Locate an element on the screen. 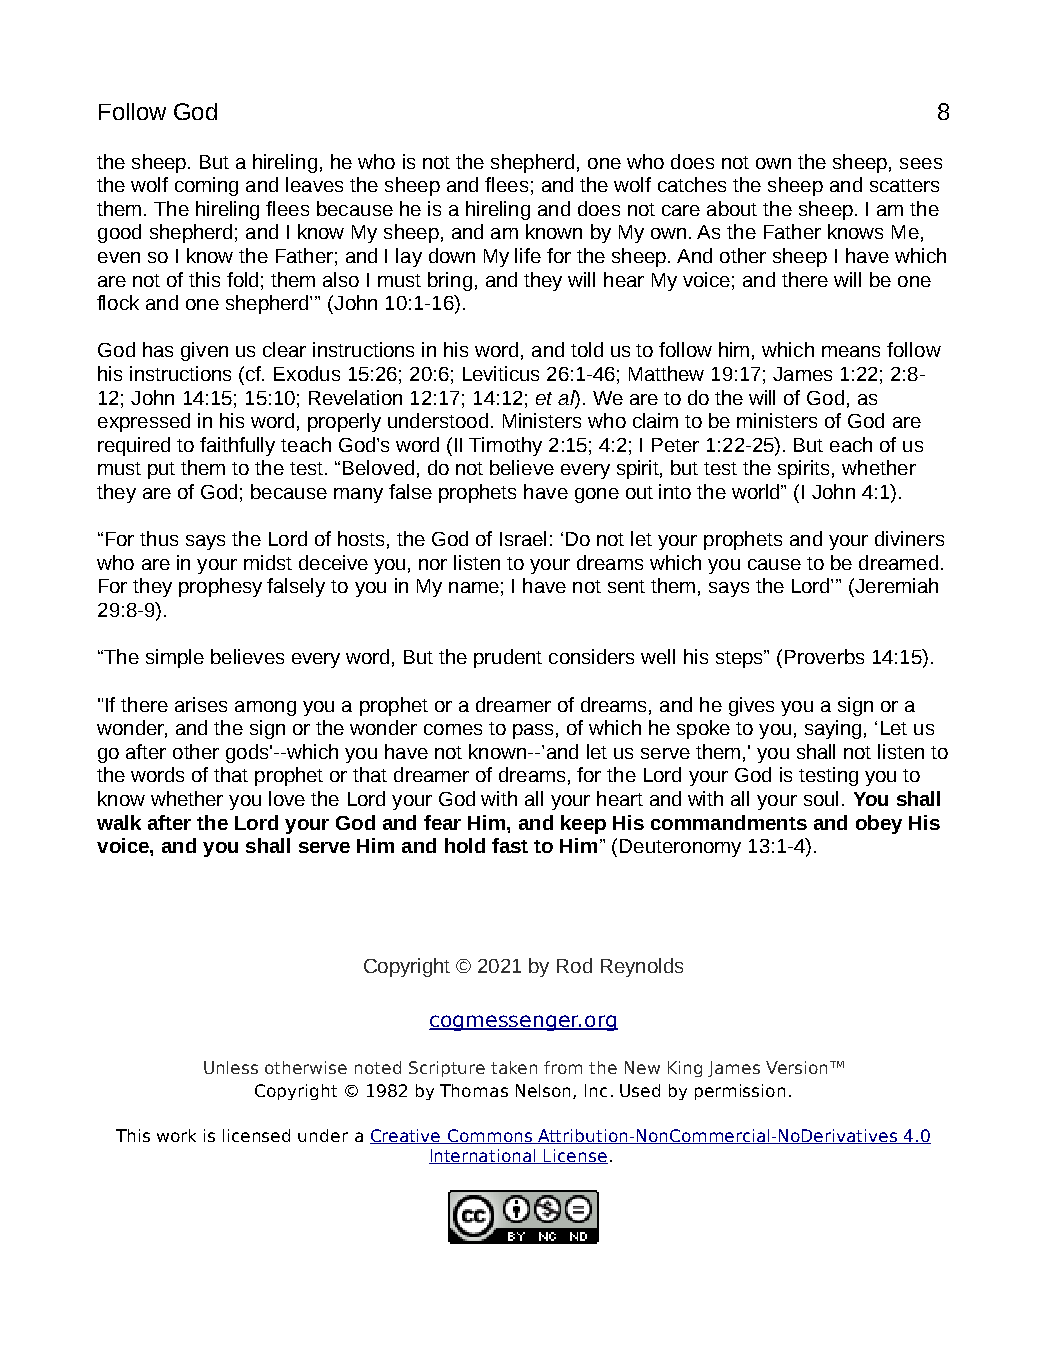  walk is located at coordinates (119, 822).
